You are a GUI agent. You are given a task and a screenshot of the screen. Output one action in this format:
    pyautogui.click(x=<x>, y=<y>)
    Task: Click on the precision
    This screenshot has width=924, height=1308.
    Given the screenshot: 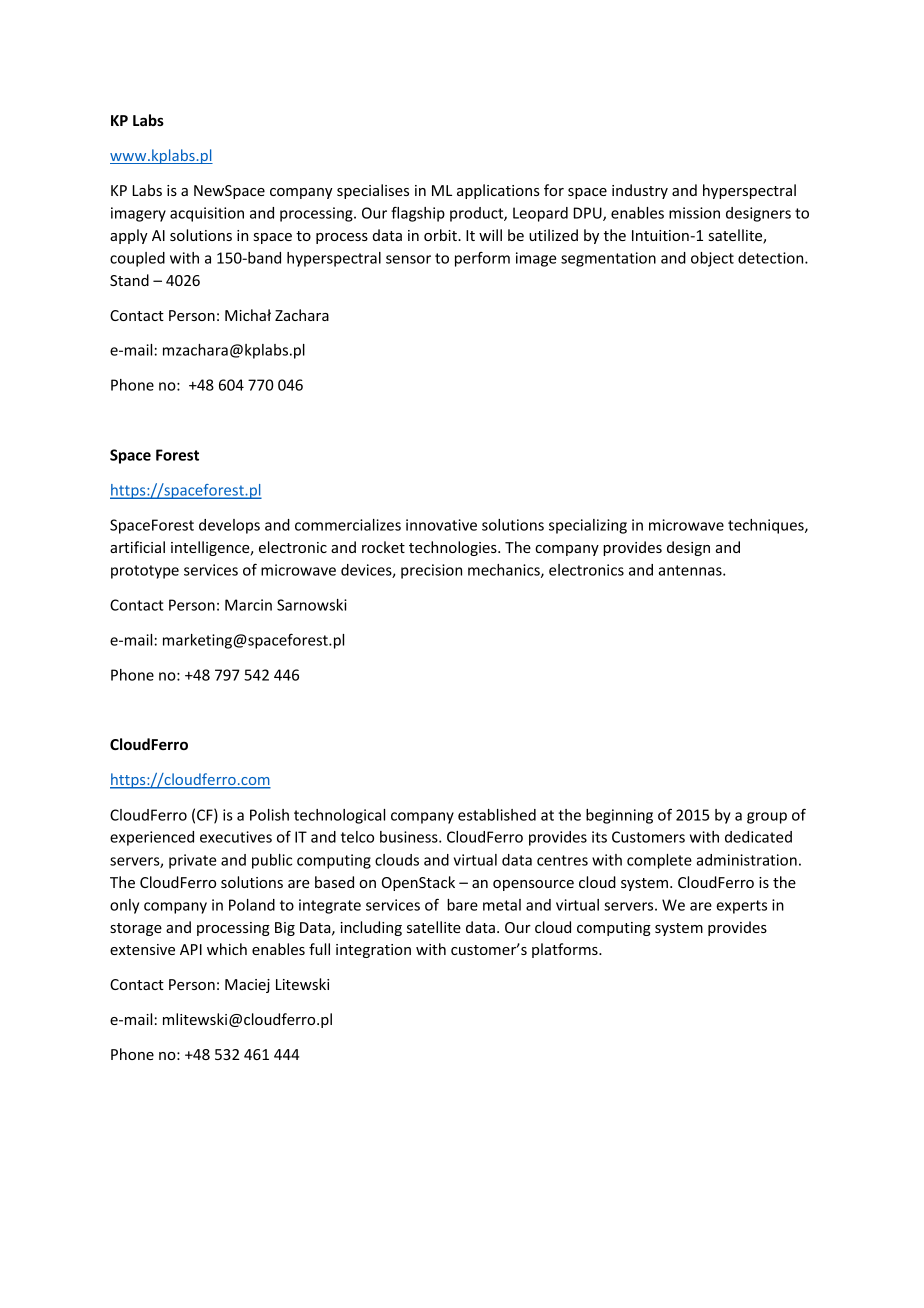 What is the action you would take?
    pyautogui.click(x=431, y=571)
